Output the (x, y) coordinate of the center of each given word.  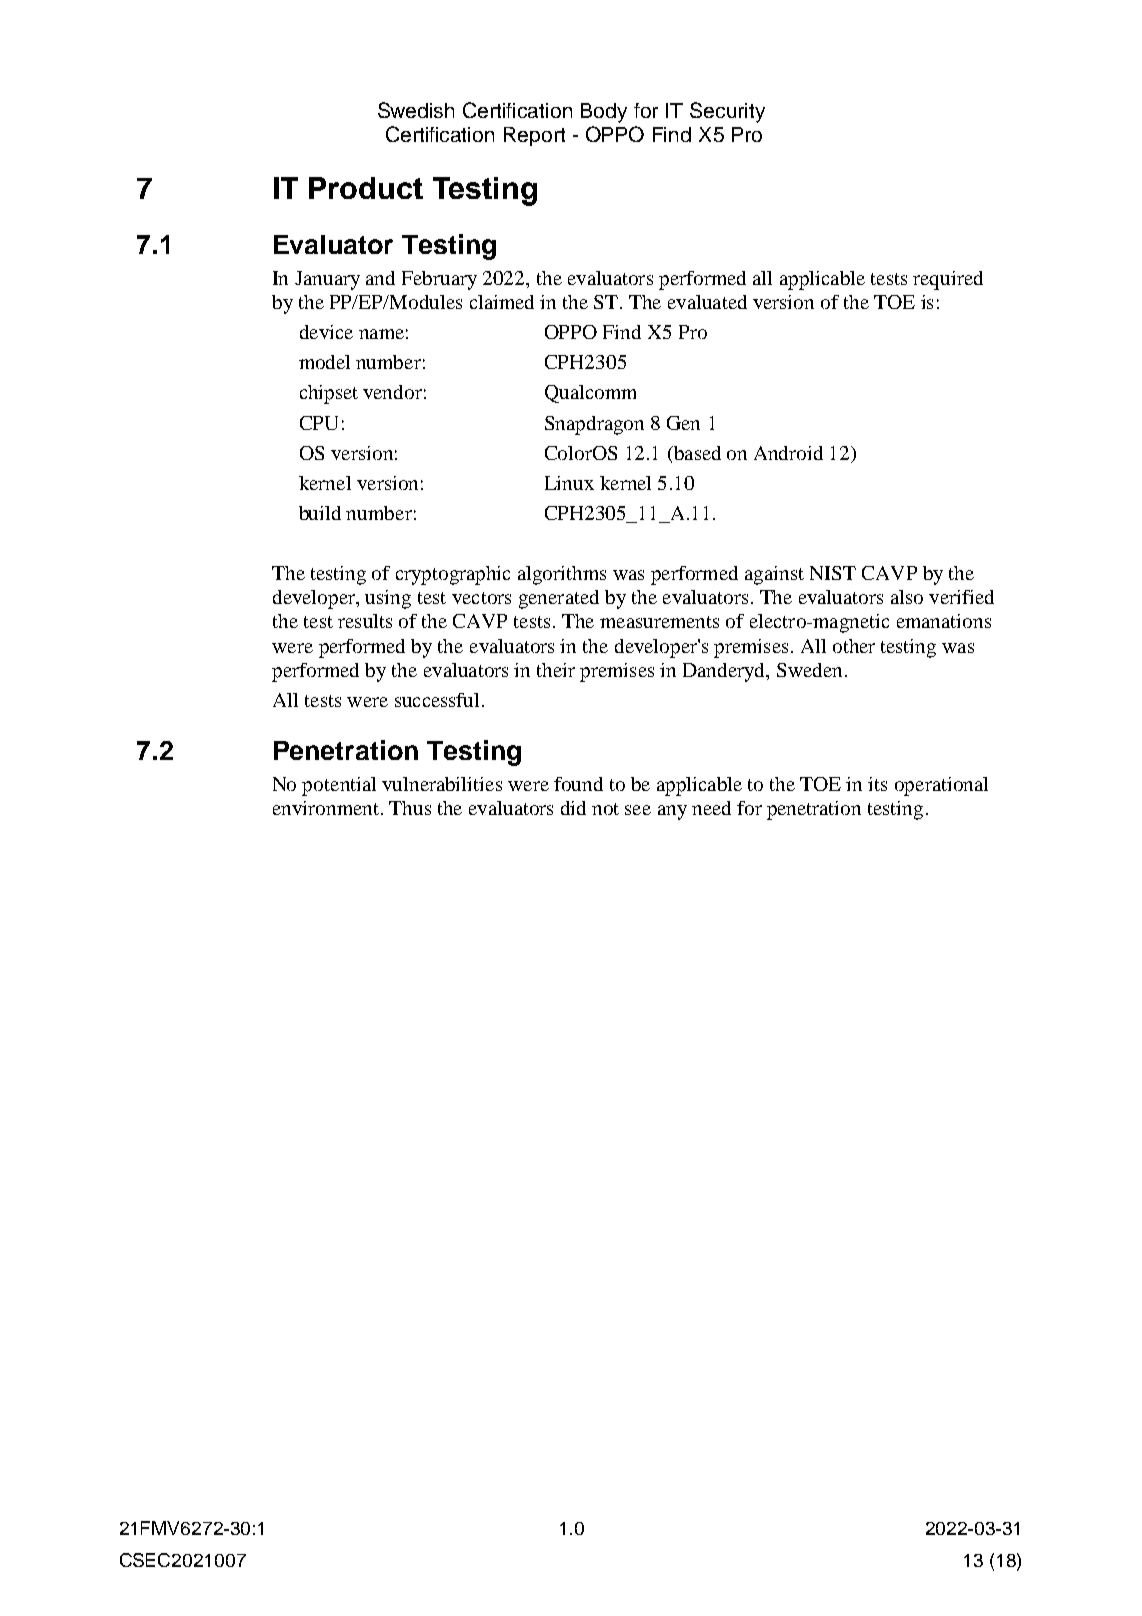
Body (604, 113)
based (696, 454)
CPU (319, 423)
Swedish (416, 110)
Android (788, 453)
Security (727, 112)
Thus (410, 808)
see (638, 810)
